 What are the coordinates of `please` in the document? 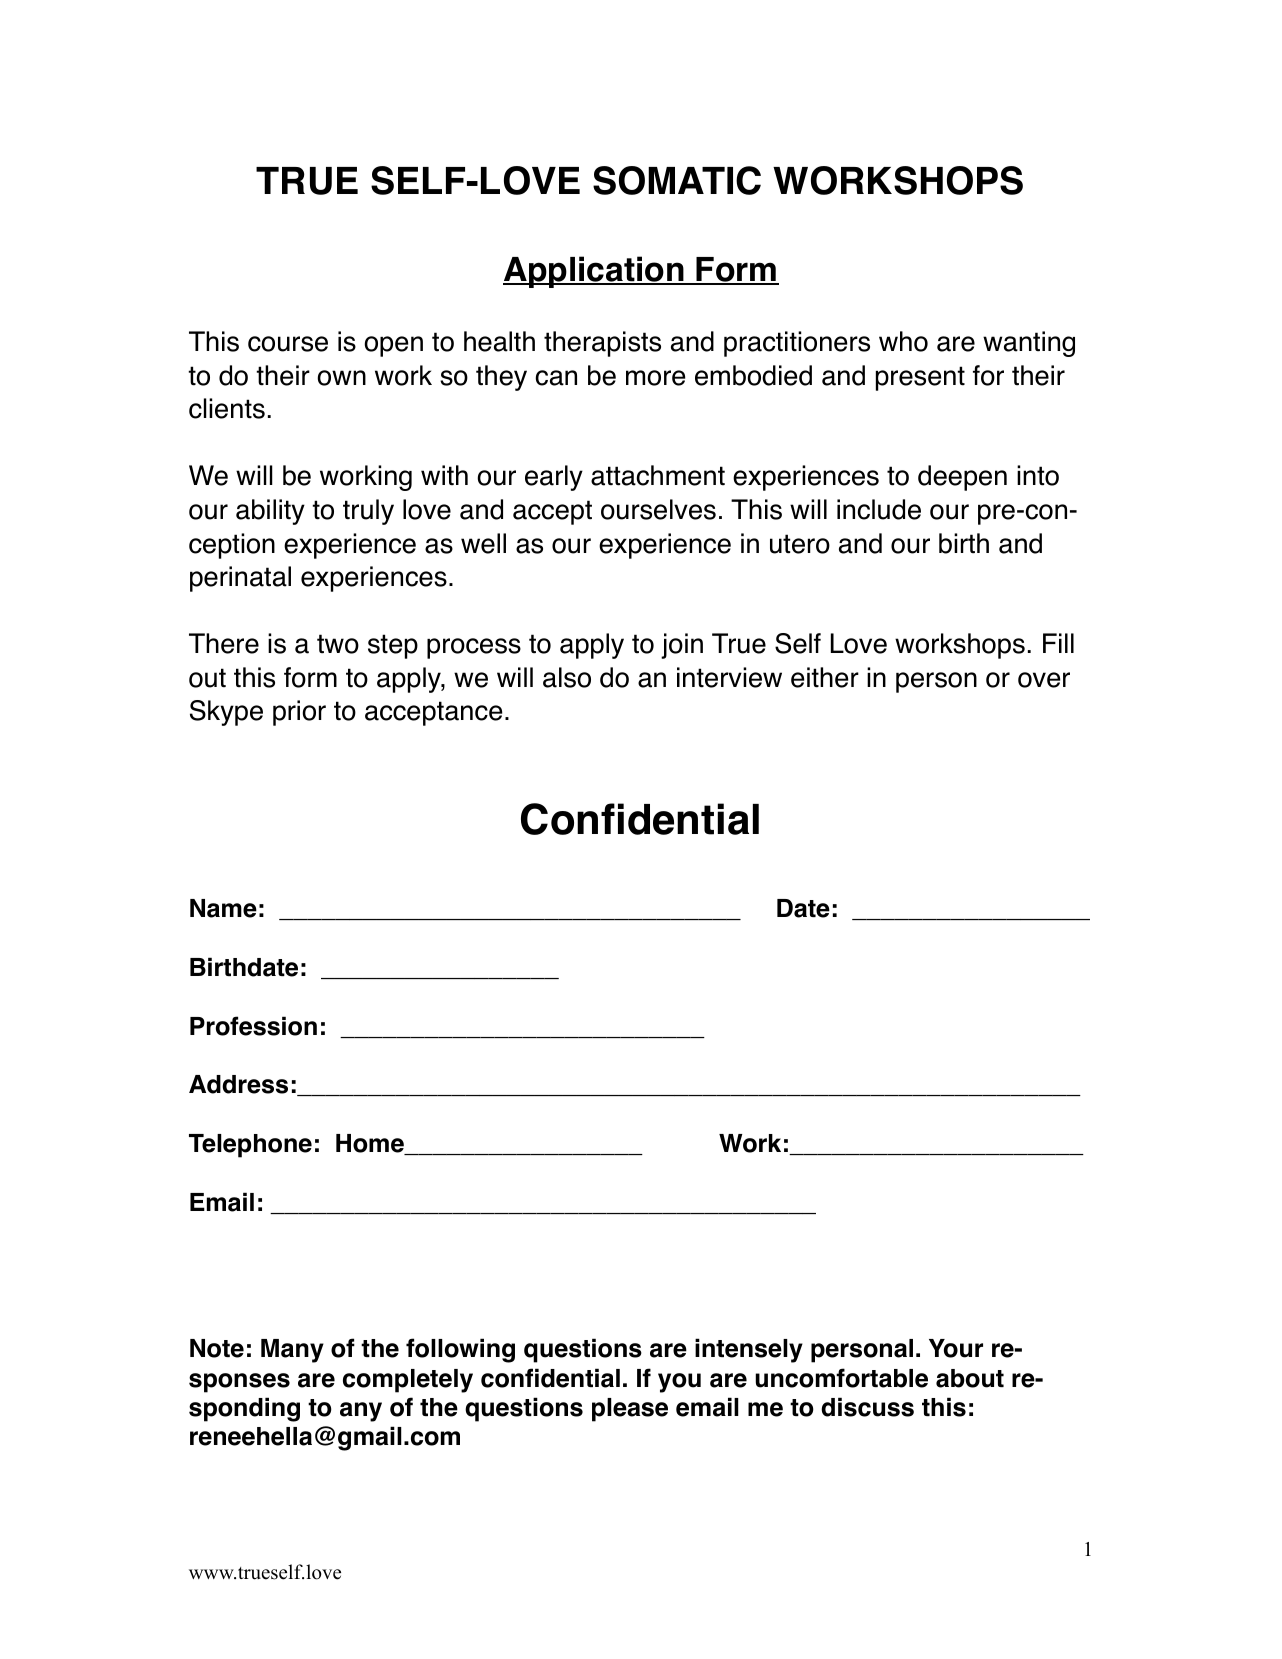 It's located at (630, 1410).
